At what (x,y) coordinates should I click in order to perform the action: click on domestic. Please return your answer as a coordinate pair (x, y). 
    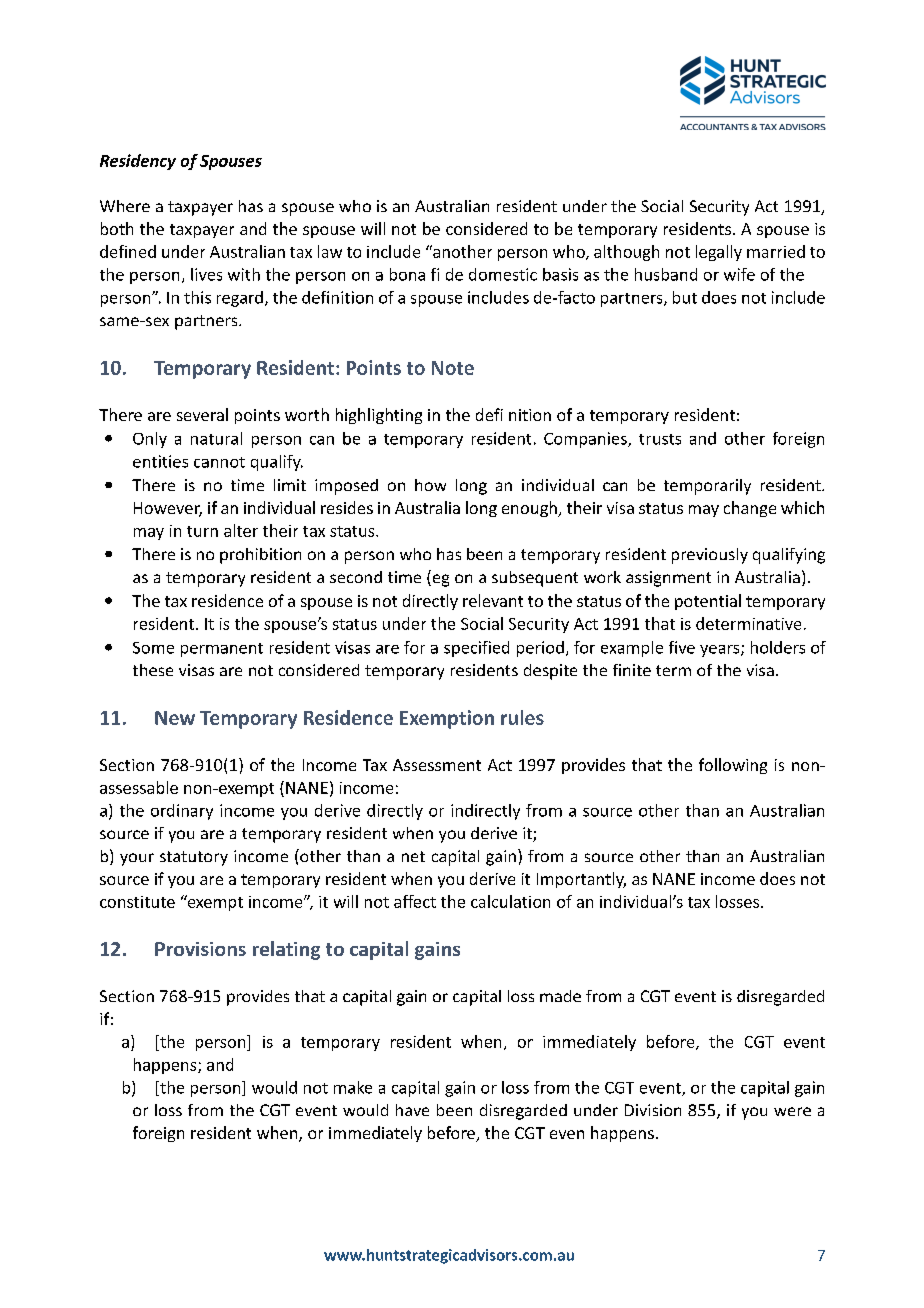
    Looking at the image, I should click on (503, 274).
